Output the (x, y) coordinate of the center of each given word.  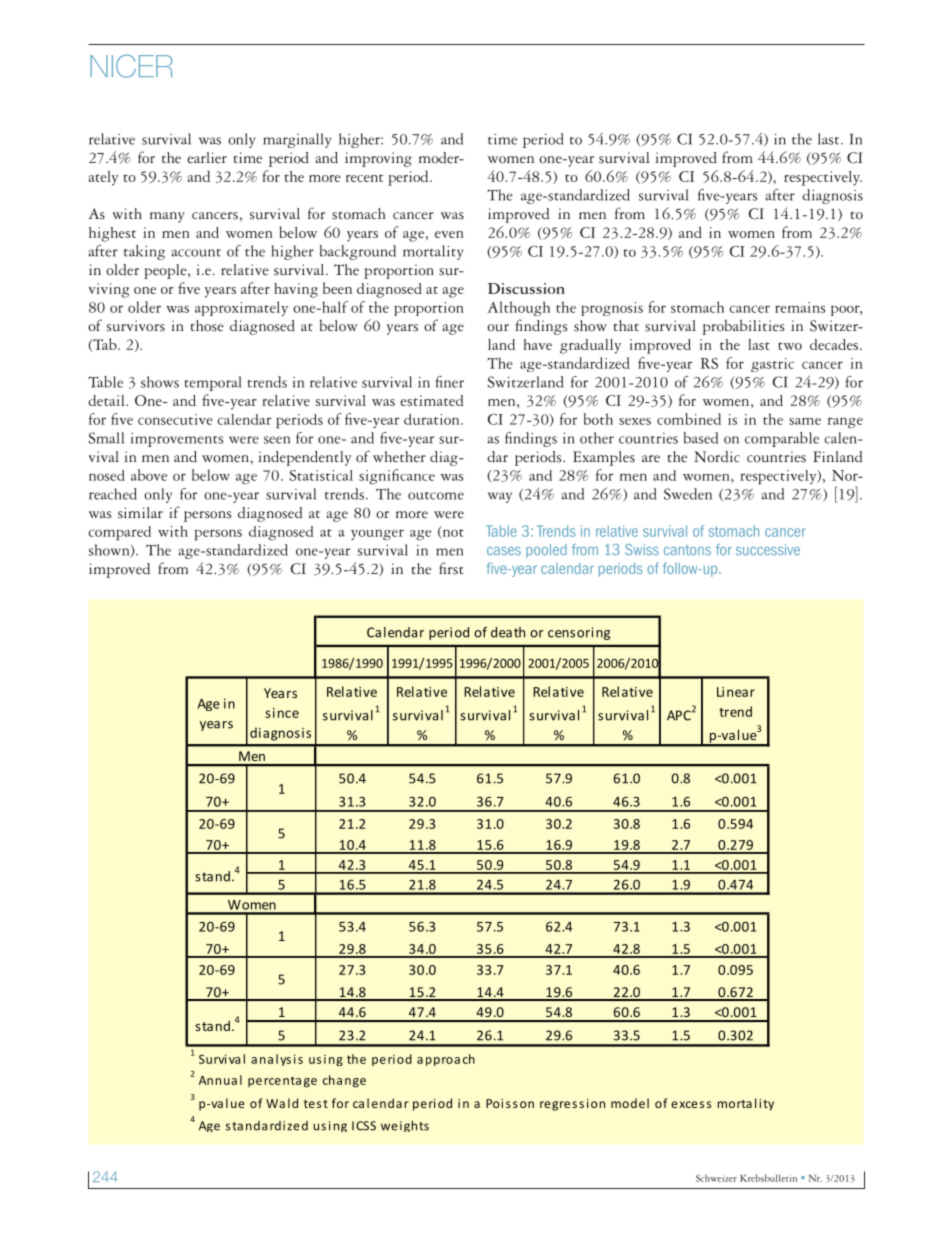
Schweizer (716, 1178)
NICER (131, 66)
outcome (436, 496)
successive (768, 549)
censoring (579, 633)
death (508, 632)
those (207, 326)
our (498, 328)
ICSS (364, 1126)
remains (800, 307)
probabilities (743, 327)
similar (140, 513)
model (630, 1103)
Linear (736, 692)
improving (378, 159)
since (282, 713)
